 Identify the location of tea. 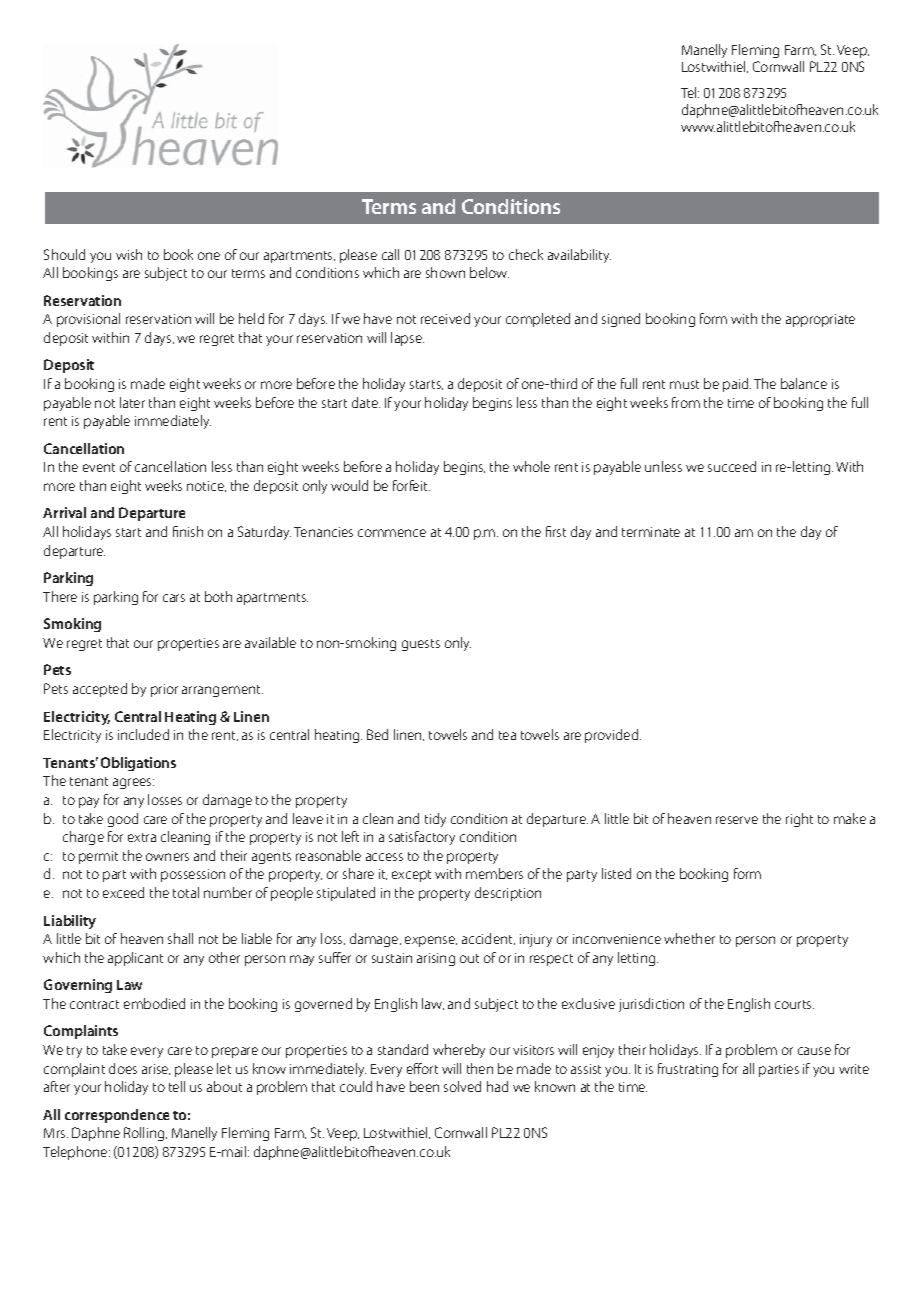
(507, 735).
